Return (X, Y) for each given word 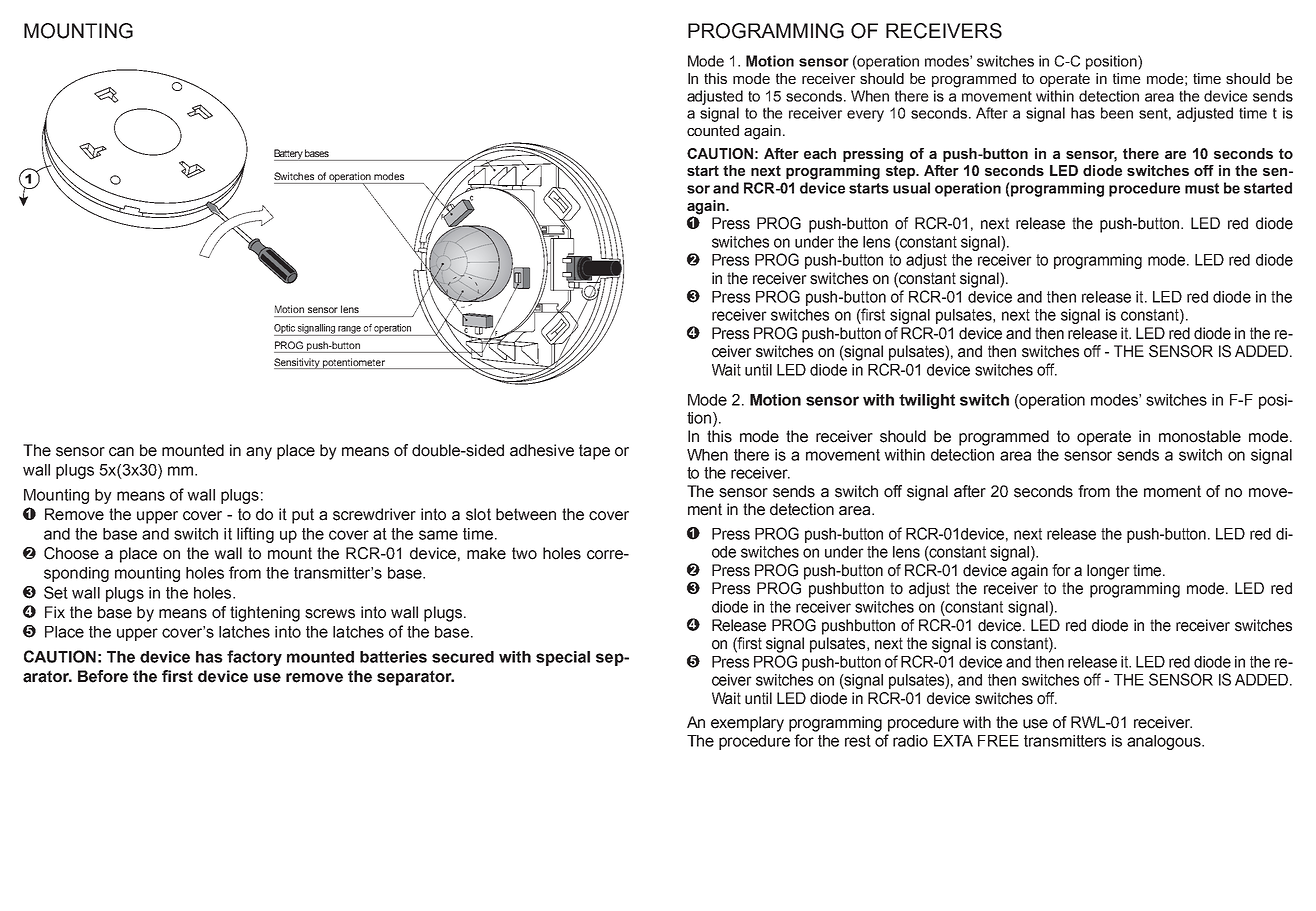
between (526, 514)
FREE (998, 741)
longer (1108, 572)
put (303, 516)
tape (594, 452)
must (1202, 188)
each (820, 153)
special (563, 658)
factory (254, 658)
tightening (265, 614)
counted (713, 130)
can (121, 452)
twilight (927, 401)
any (259, 453)
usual (911, 188)
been (1117, 113)
